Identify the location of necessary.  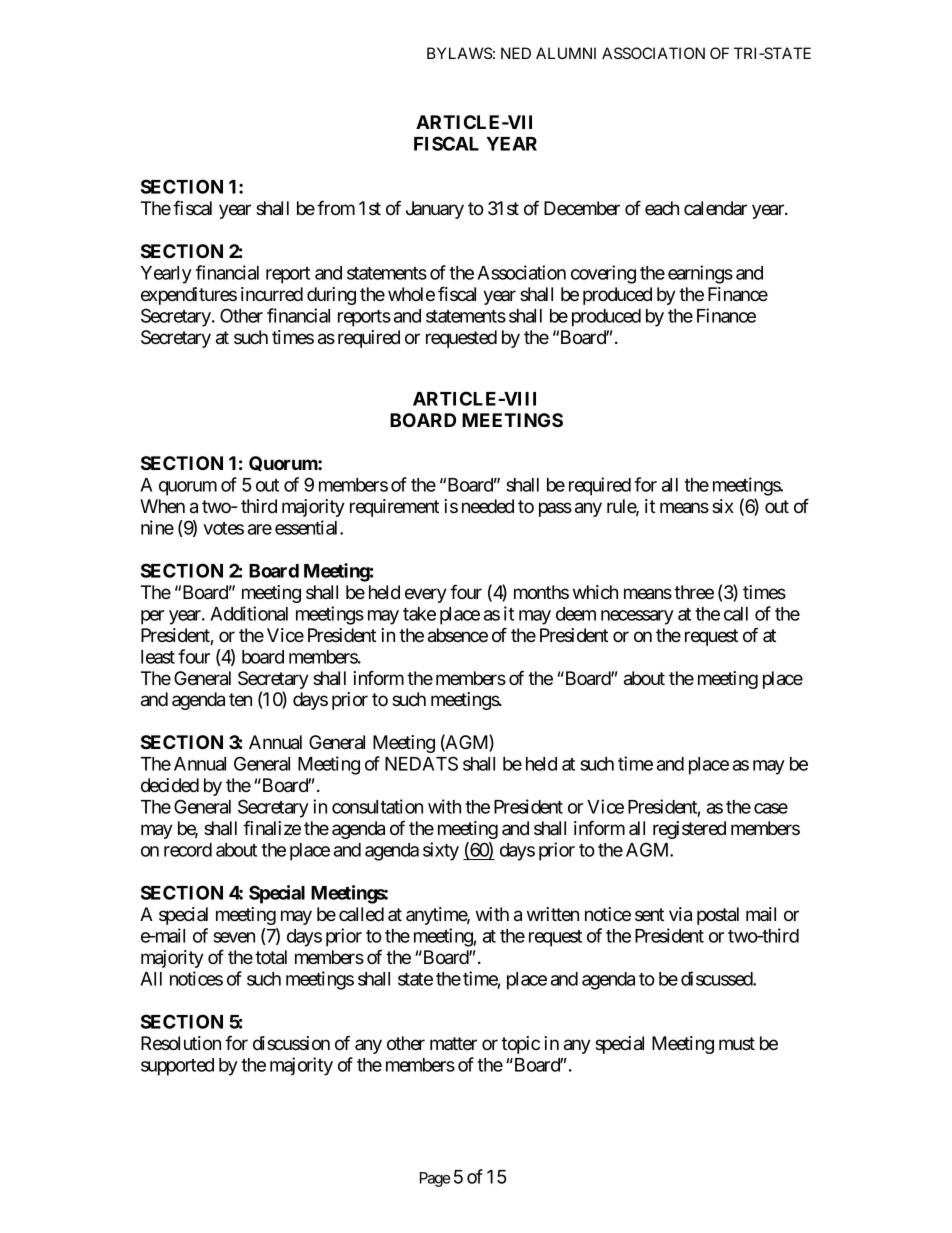
(637, 617).
